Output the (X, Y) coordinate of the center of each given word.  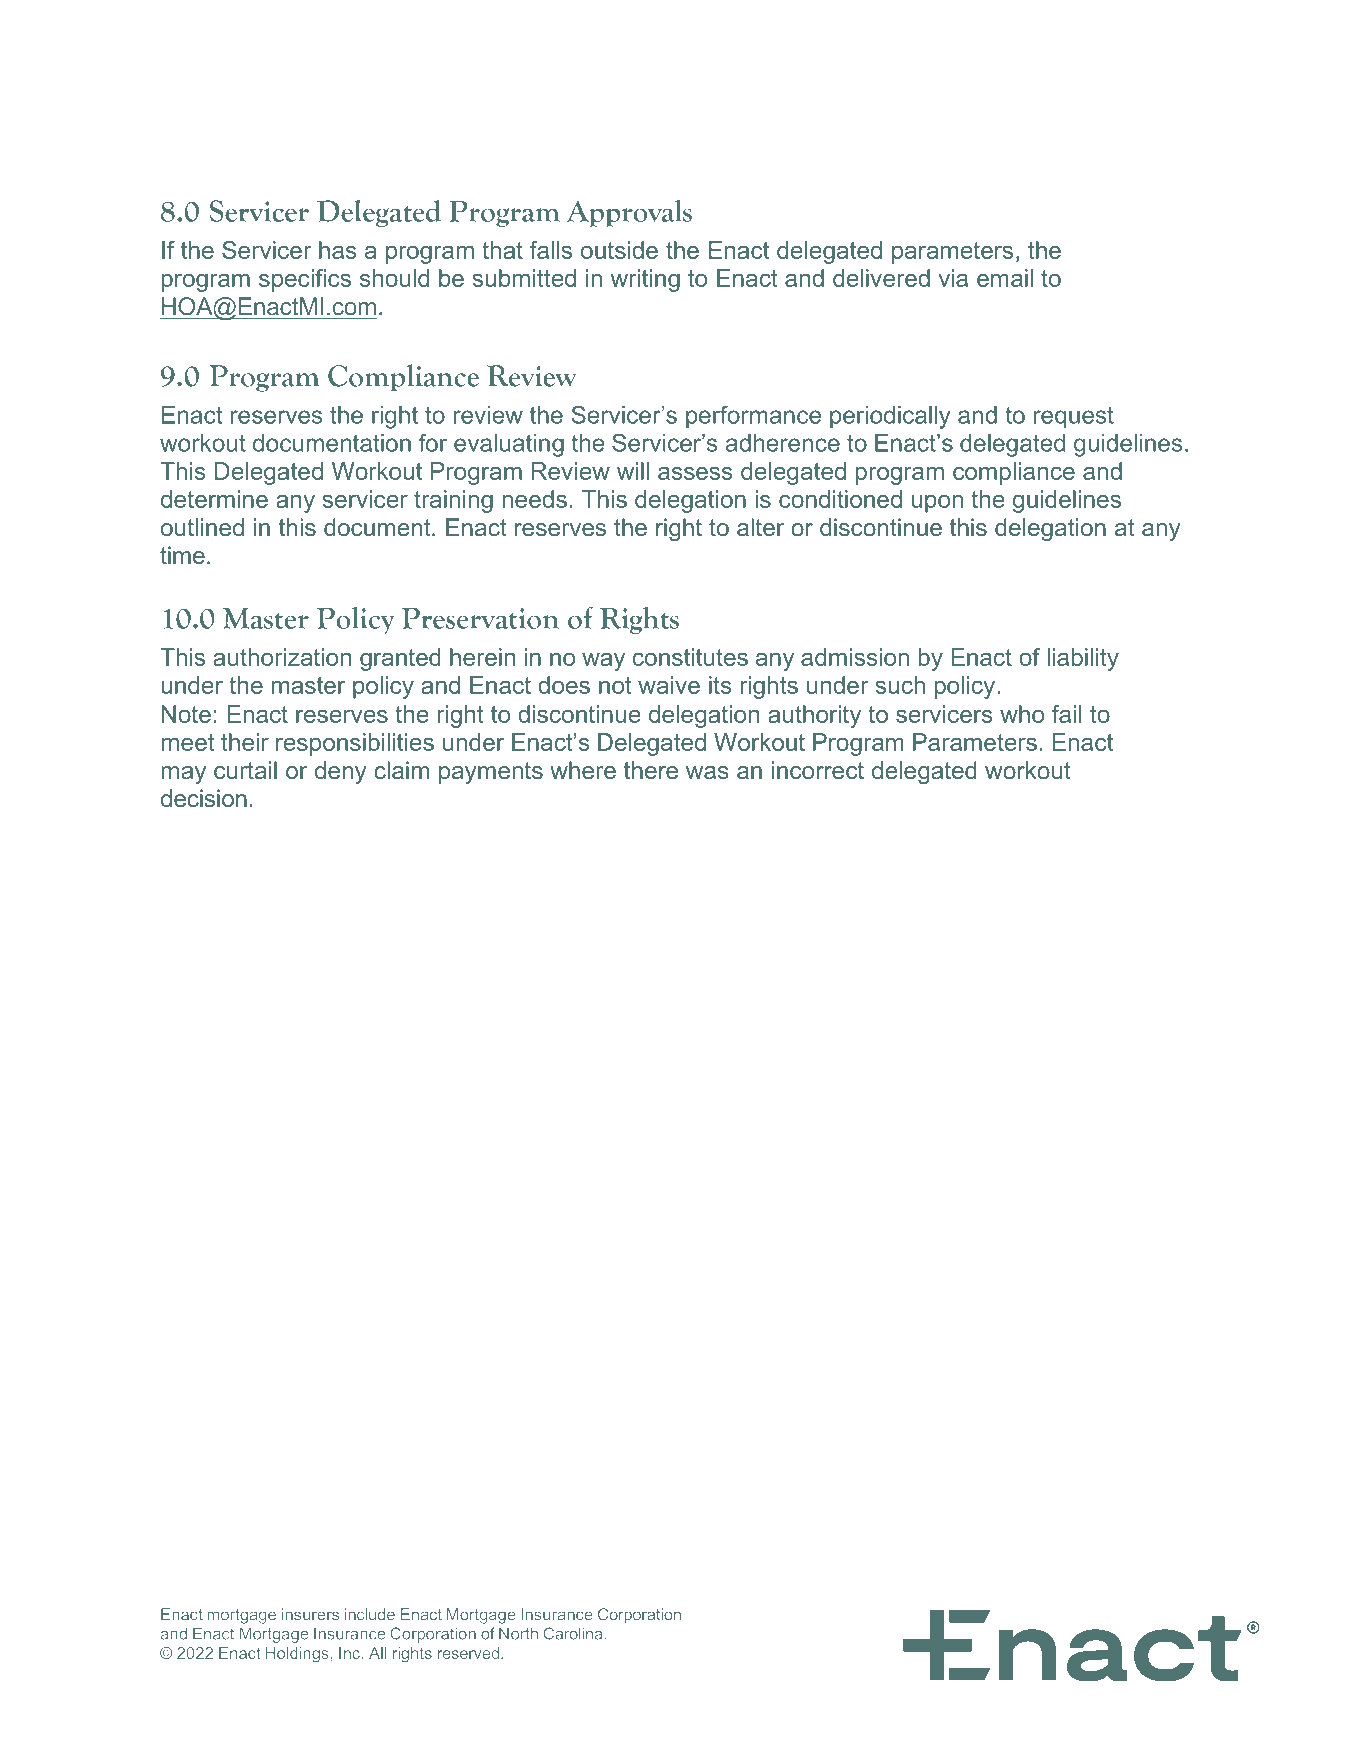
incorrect (818, 770)
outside (619, 250)
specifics (305, 280)
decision (204, 798)
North (518, 1633)
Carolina (573, 1633)
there (651, 770)
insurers (310, 1614)
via (953, 278)
